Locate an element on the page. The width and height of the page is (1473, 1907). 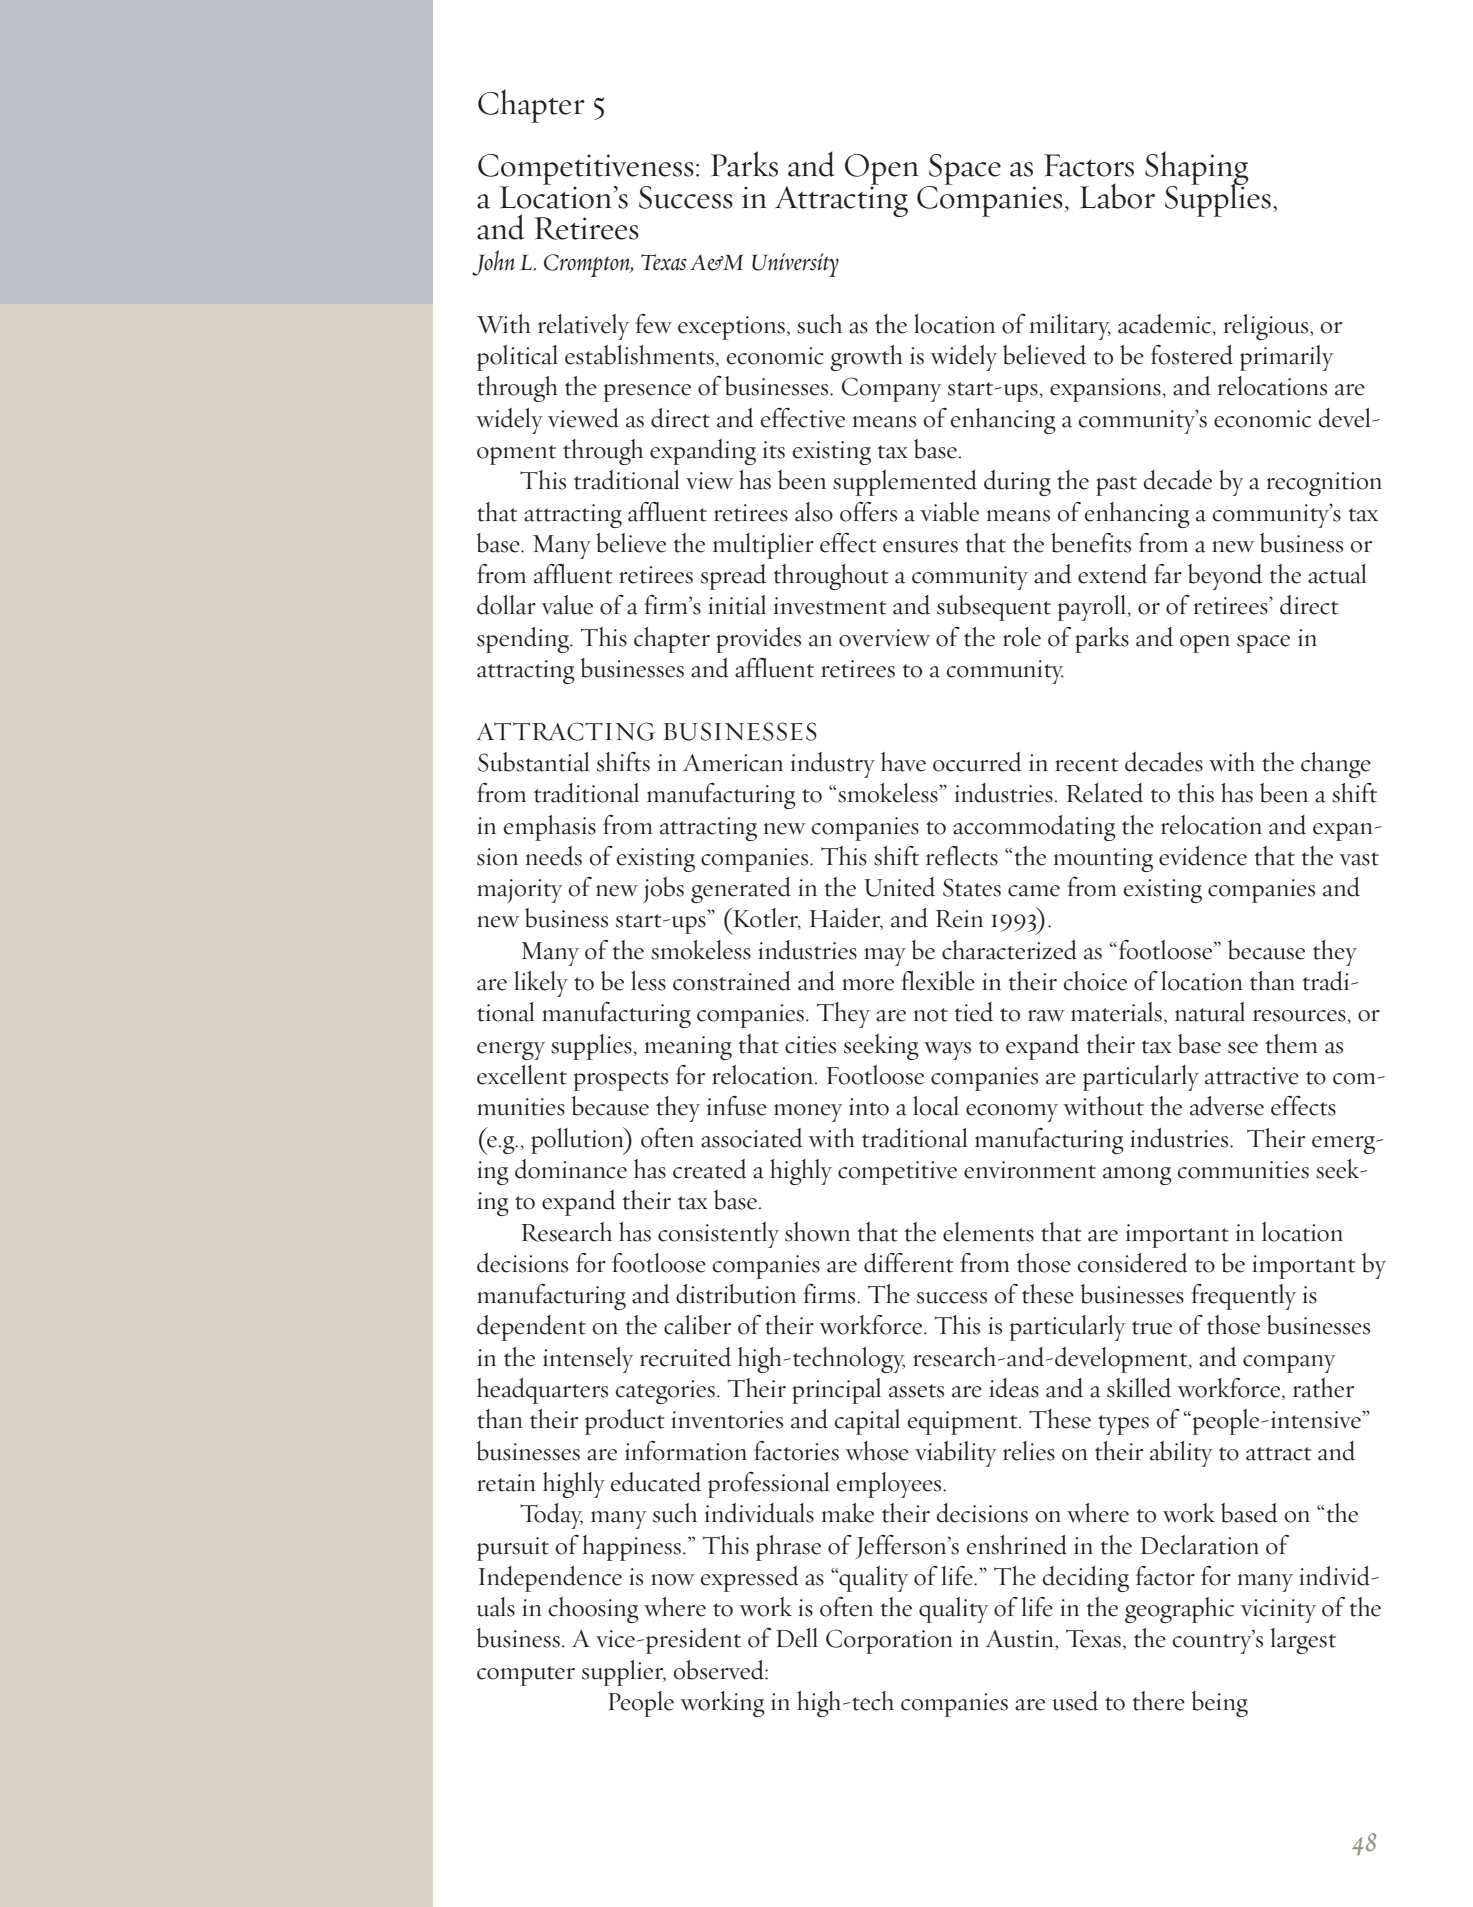
John is located at coordinates (493, 263).
